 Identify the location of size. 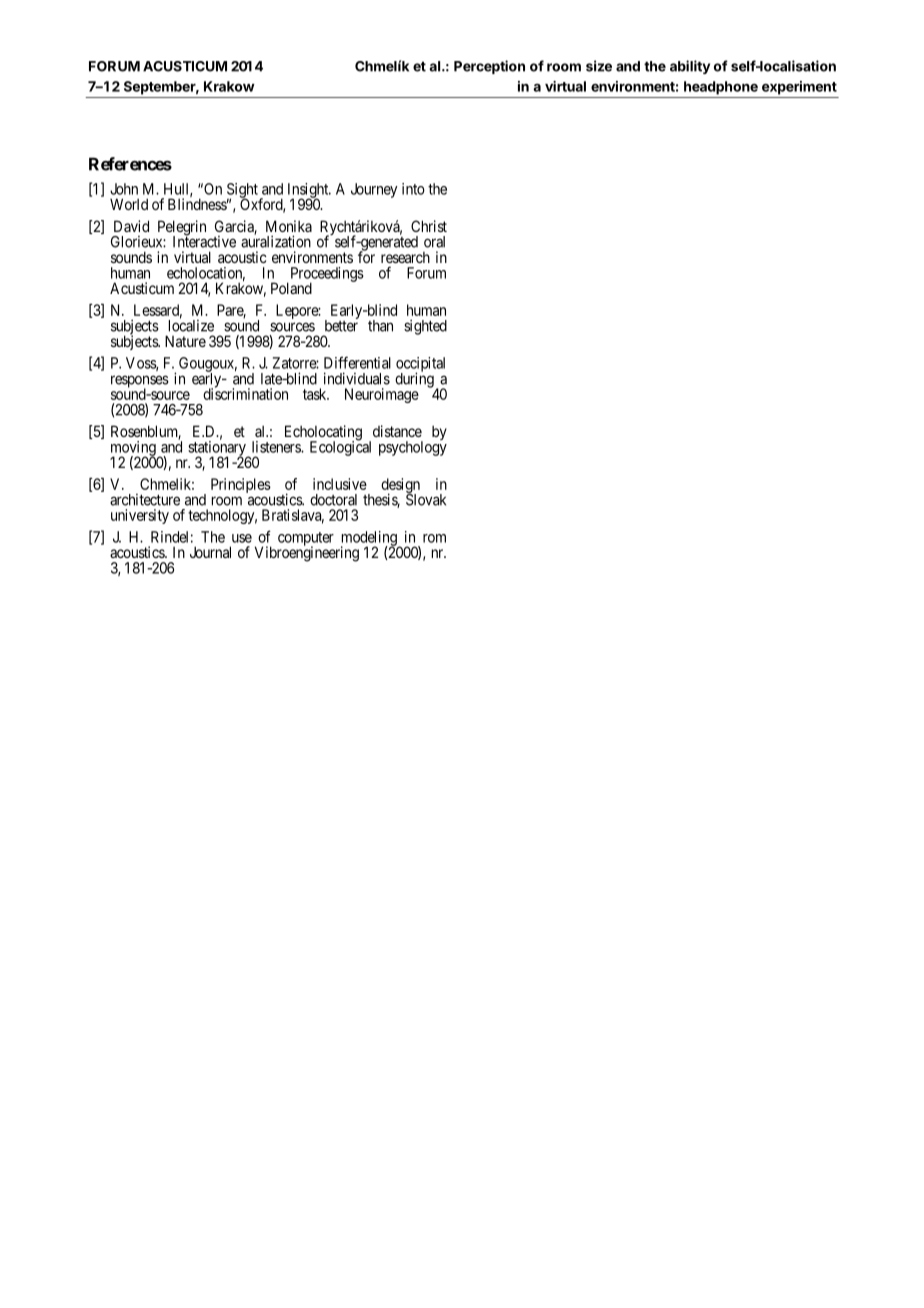
(599, 66).
